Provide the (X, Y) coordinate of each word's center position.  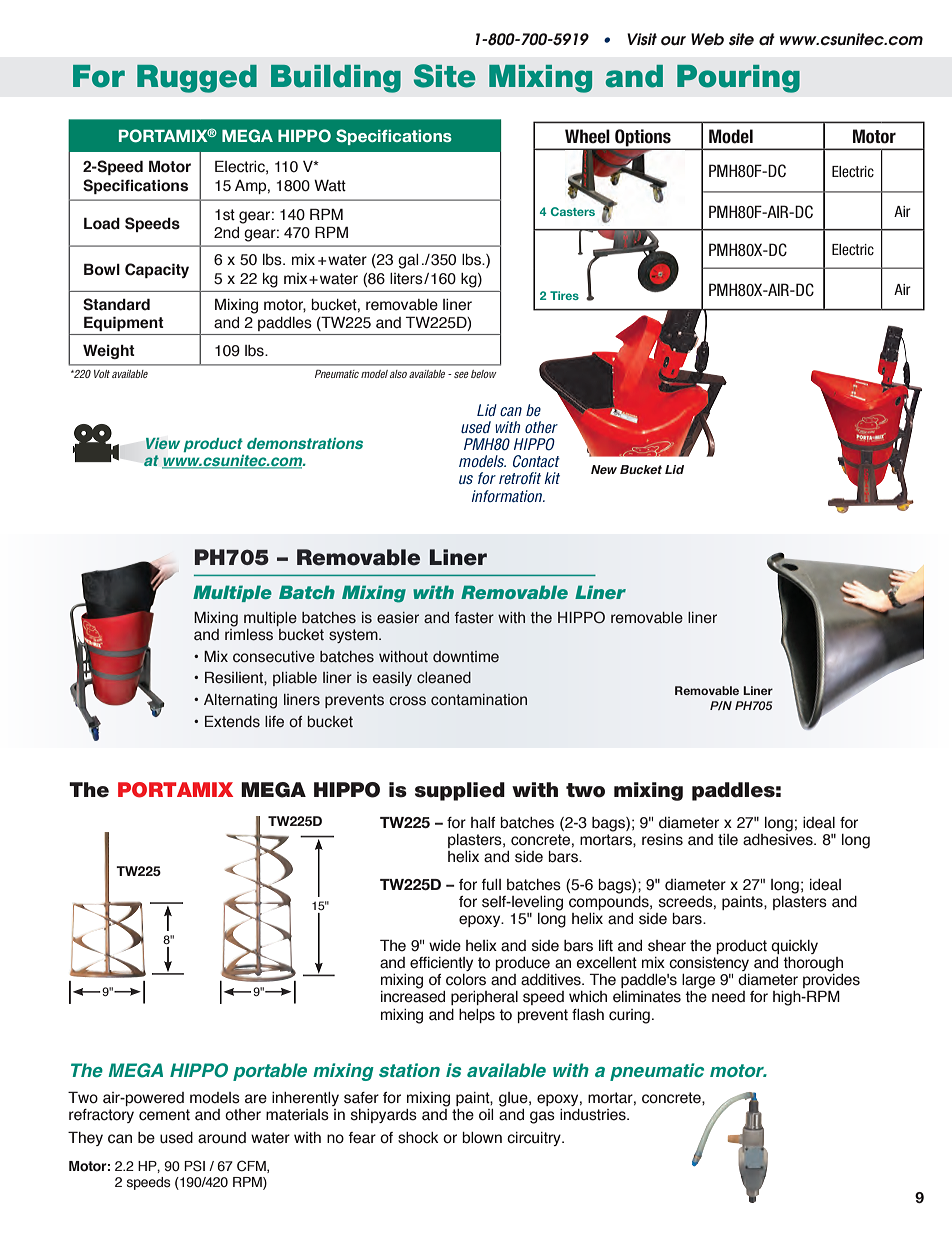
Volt (102, 374)
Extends (232, 722)
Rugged (197, 79)
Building (336, 79)
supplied (460, 791)
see (461, 375)
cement (164, 1115)
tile (728, 840)
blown (482, 1138)
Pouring (738, 79)
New (604, 469)
